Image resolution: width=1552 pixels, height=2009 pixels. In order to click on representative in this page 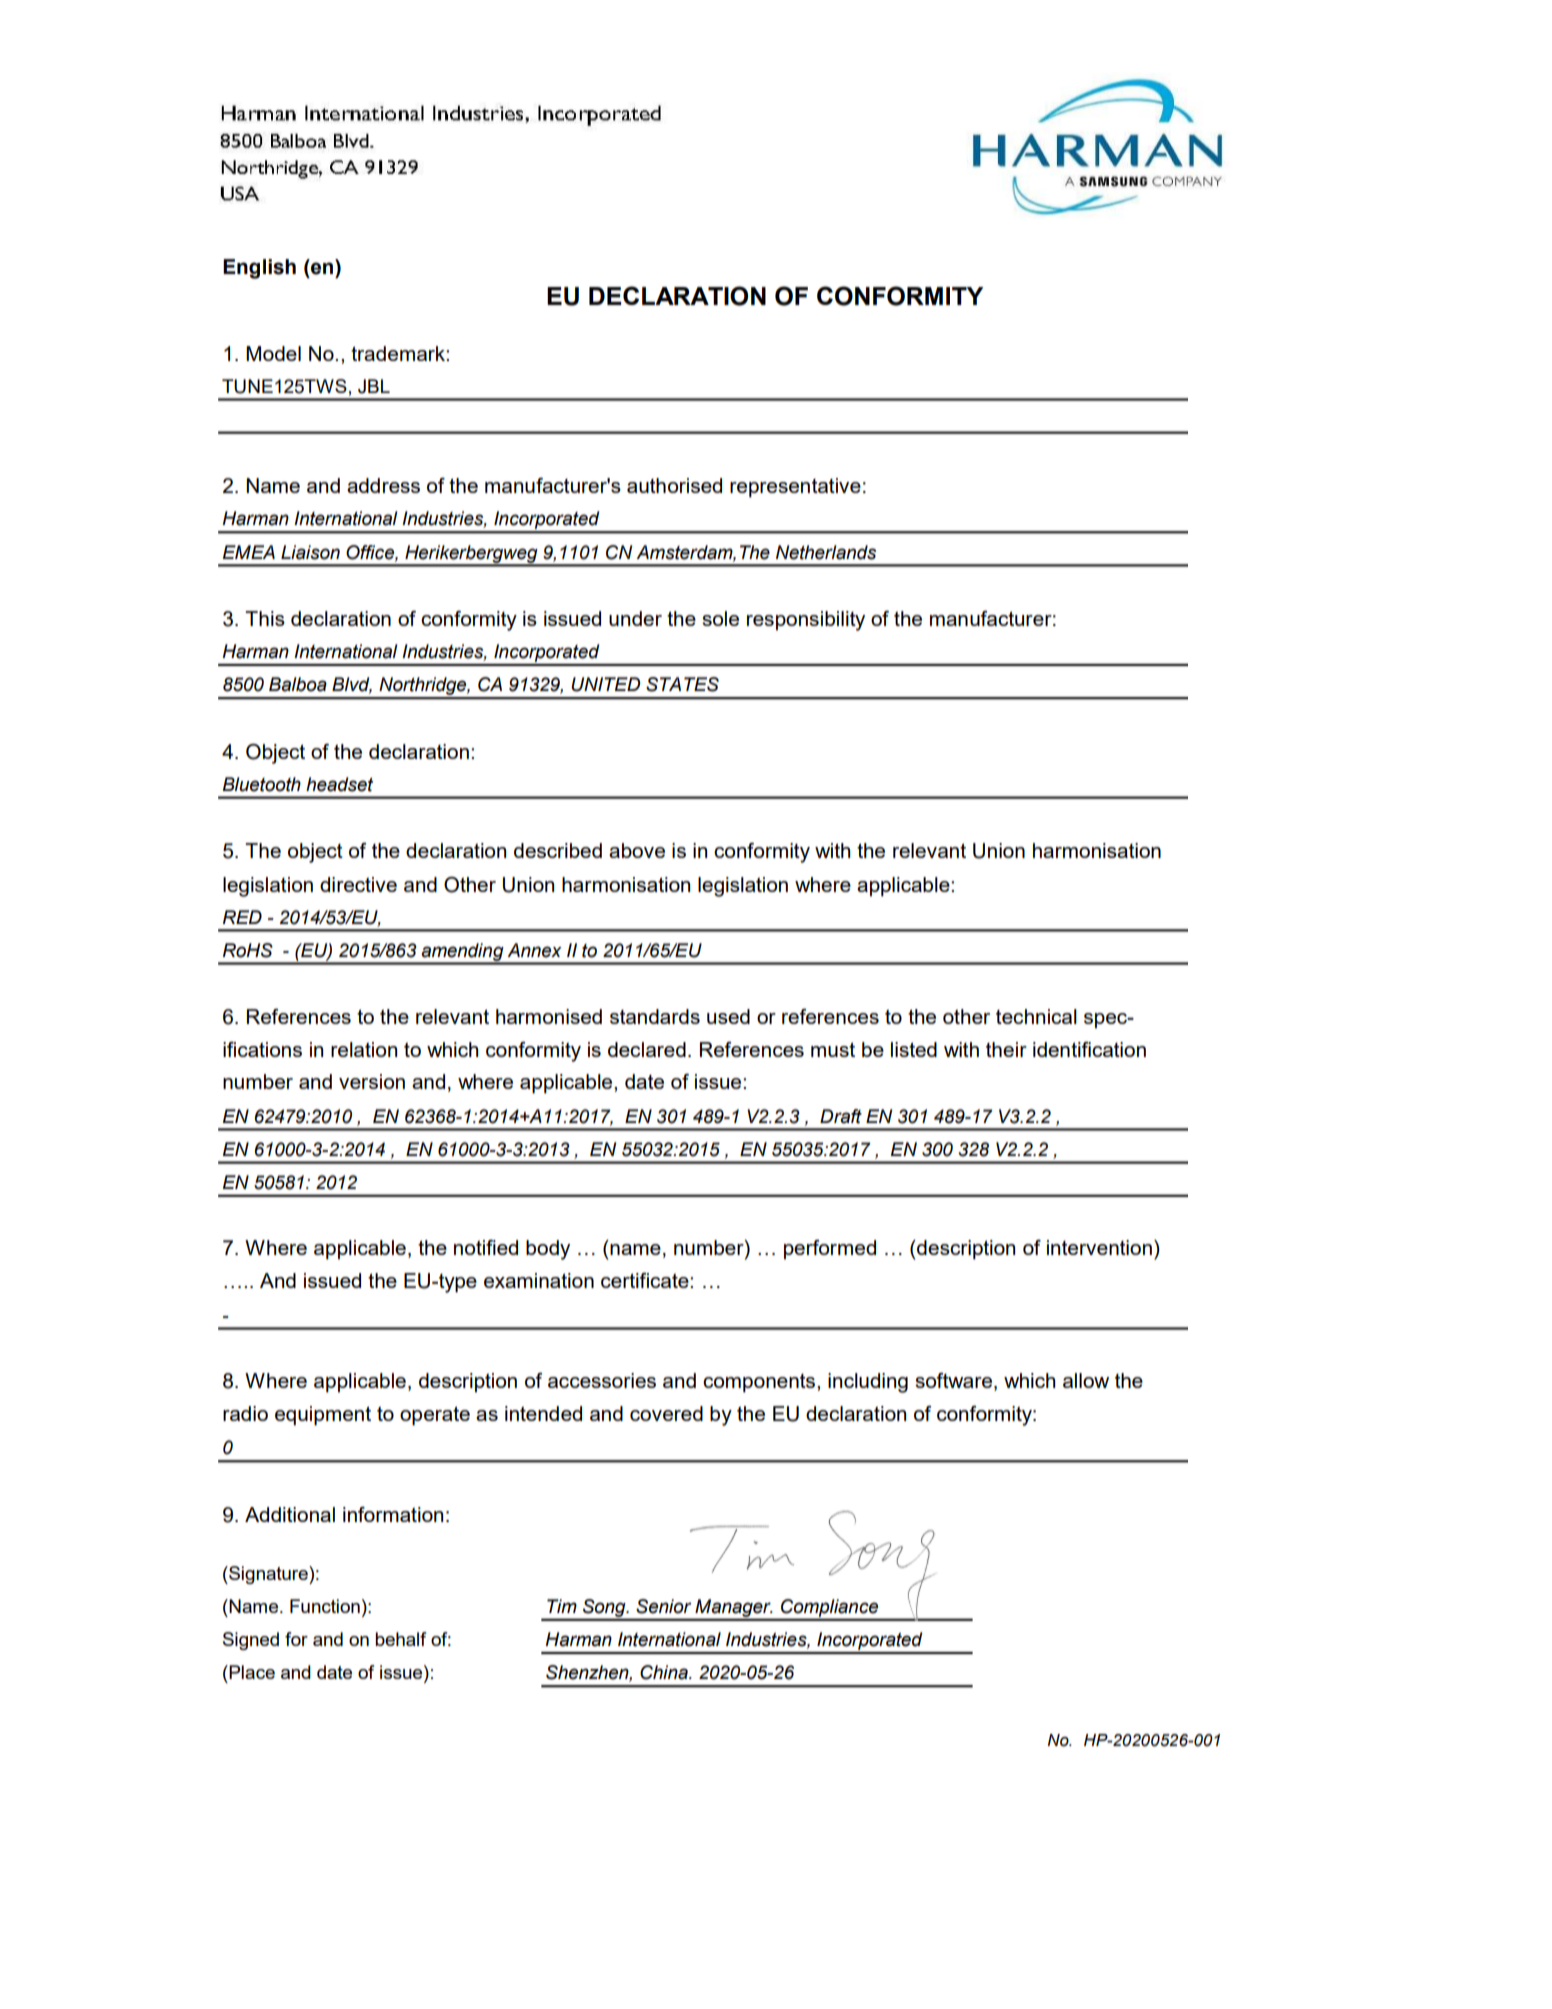, I will do `click(795, 488)`.
